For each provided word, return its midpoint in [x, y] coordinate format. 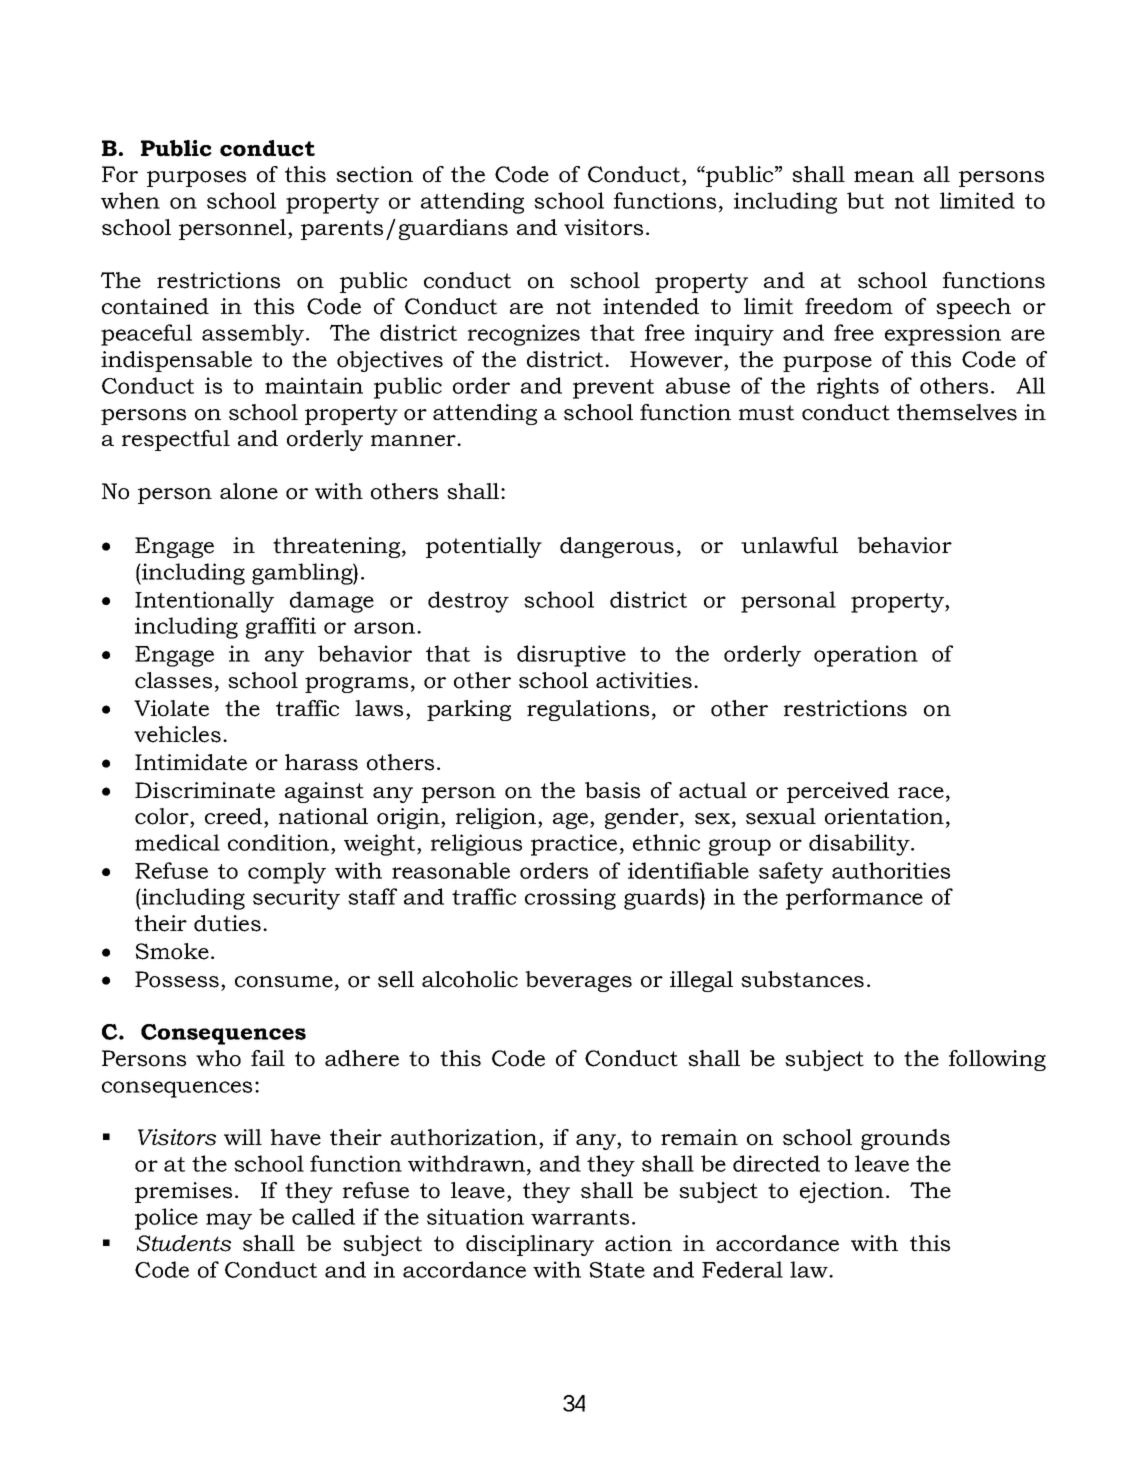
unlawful [789, 545]
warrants [580, 1217]
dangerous [617, 547]
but [865, 200]
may [229, 1221]
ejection [842, 1192]
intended [651, 306]
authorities [891, 870]
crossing [570, 899]
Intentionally [204, 602]
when [130, 200]
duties [227, 923]
